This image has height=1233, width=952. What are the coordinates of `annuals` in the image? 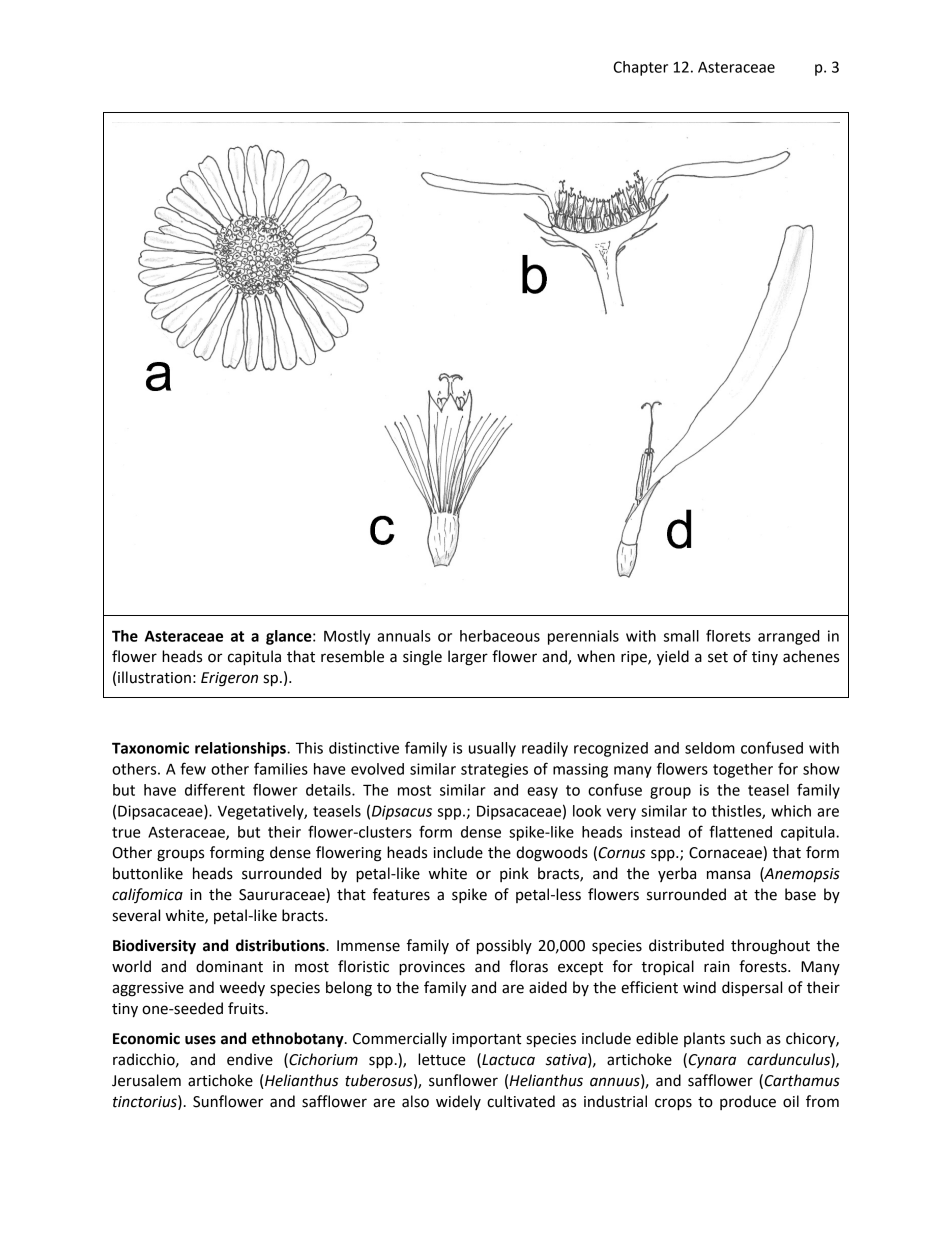 It's located at (404, 636).
